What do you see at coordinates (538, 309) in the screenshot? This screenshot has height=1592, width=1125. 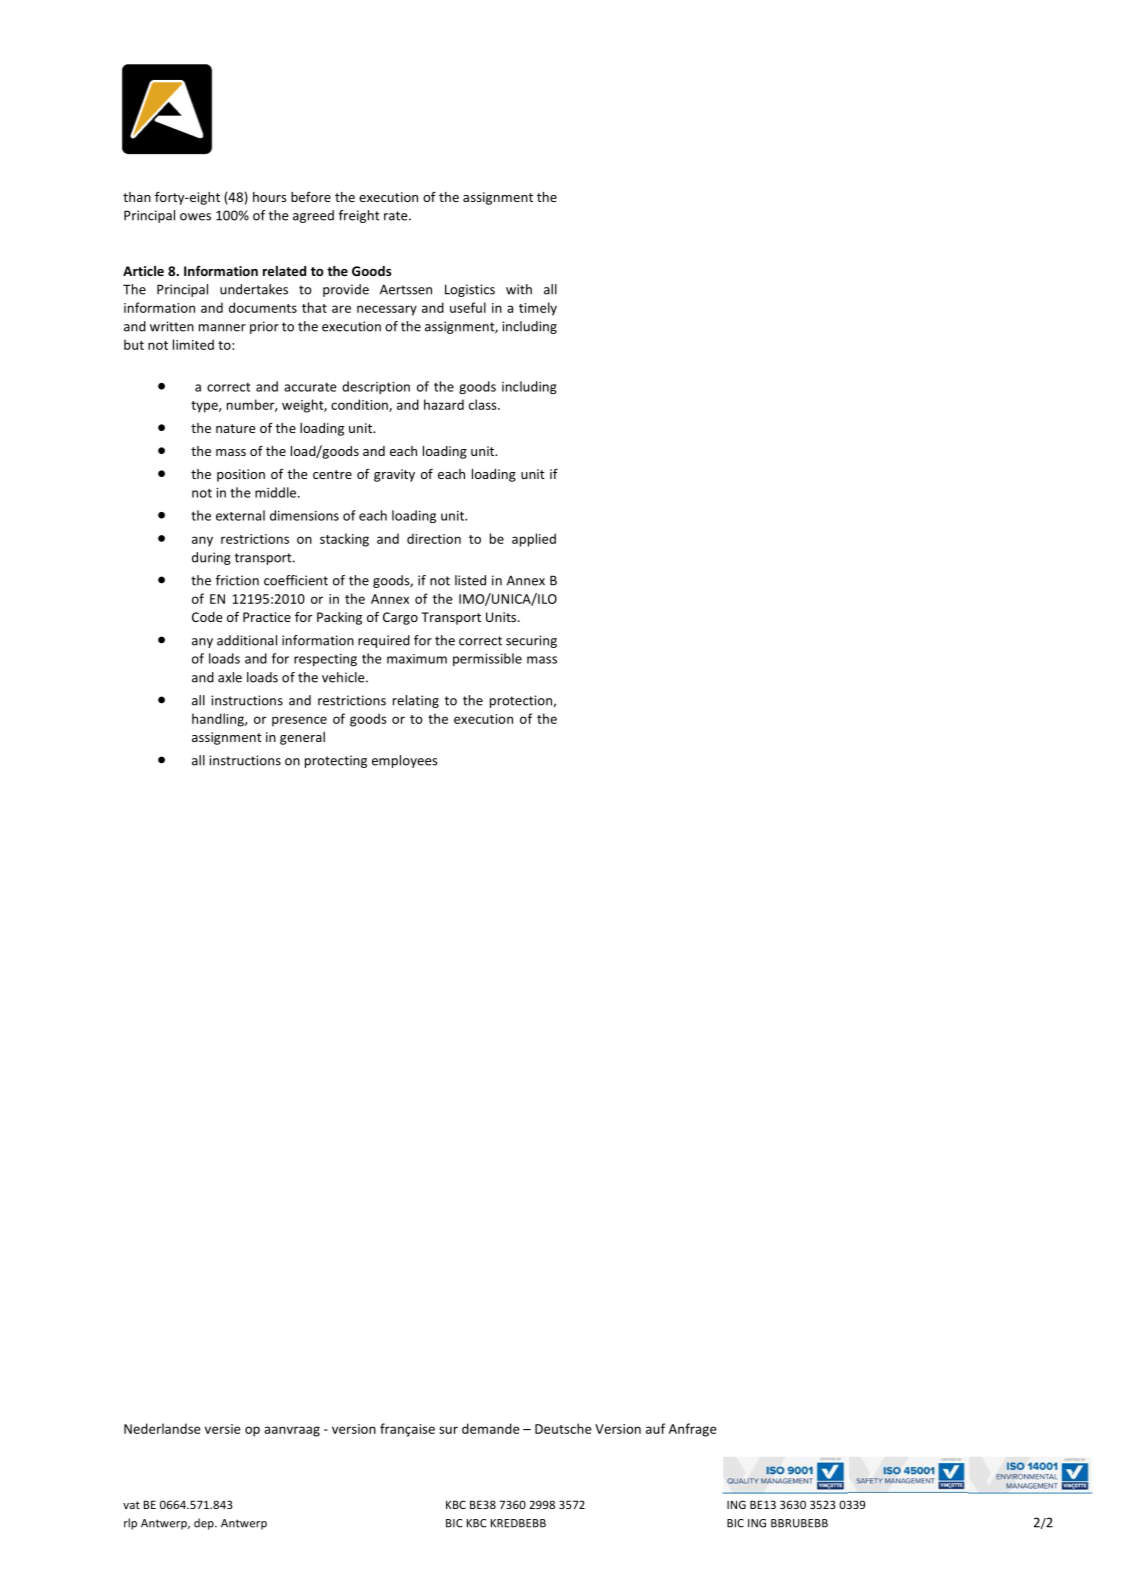 I see `timely` at bounding box center [538, 309].
